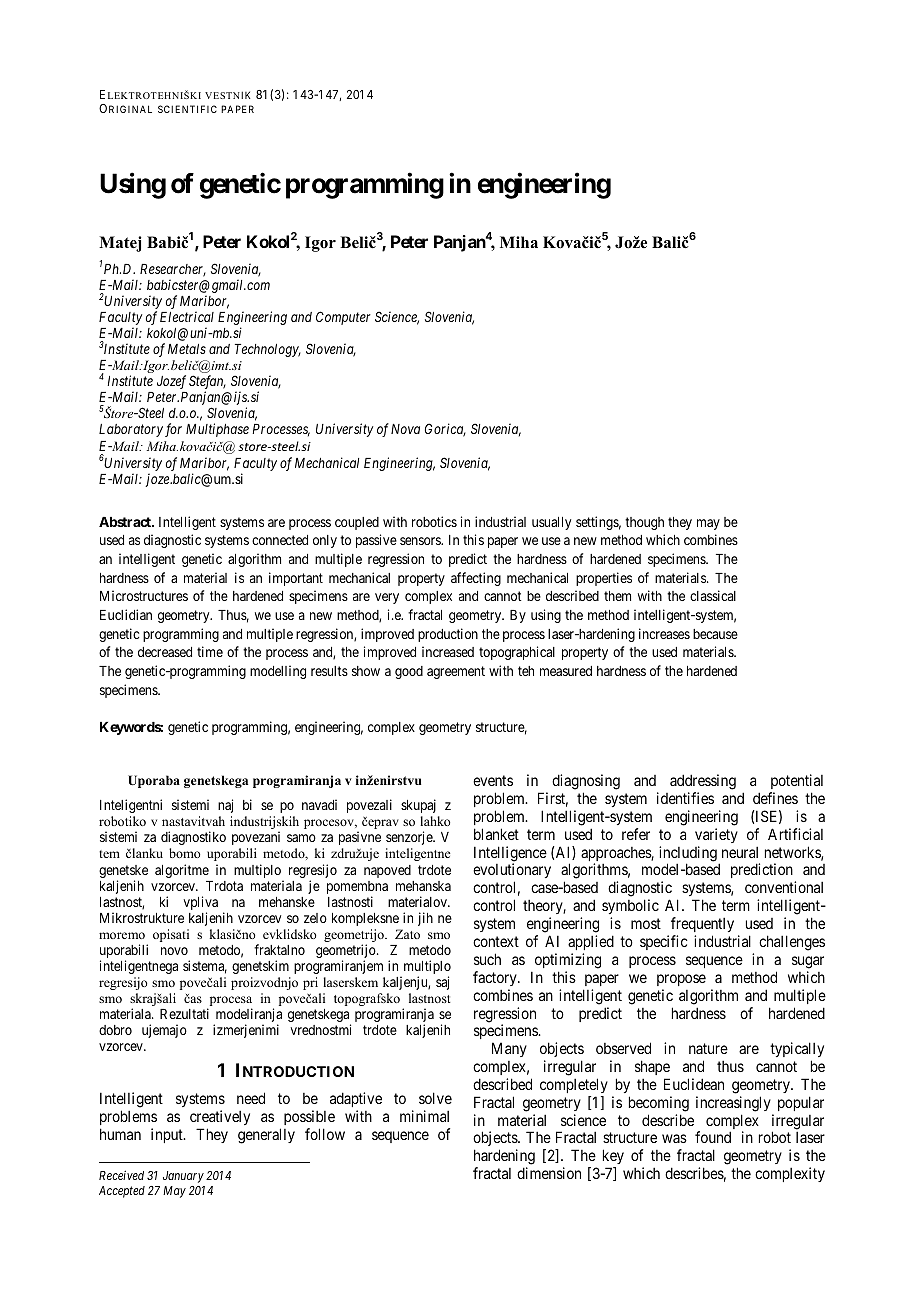  What do you see at coordinates (405, 429) in the screenshot?
I see `Nova` at bounding box center [405, 429].
